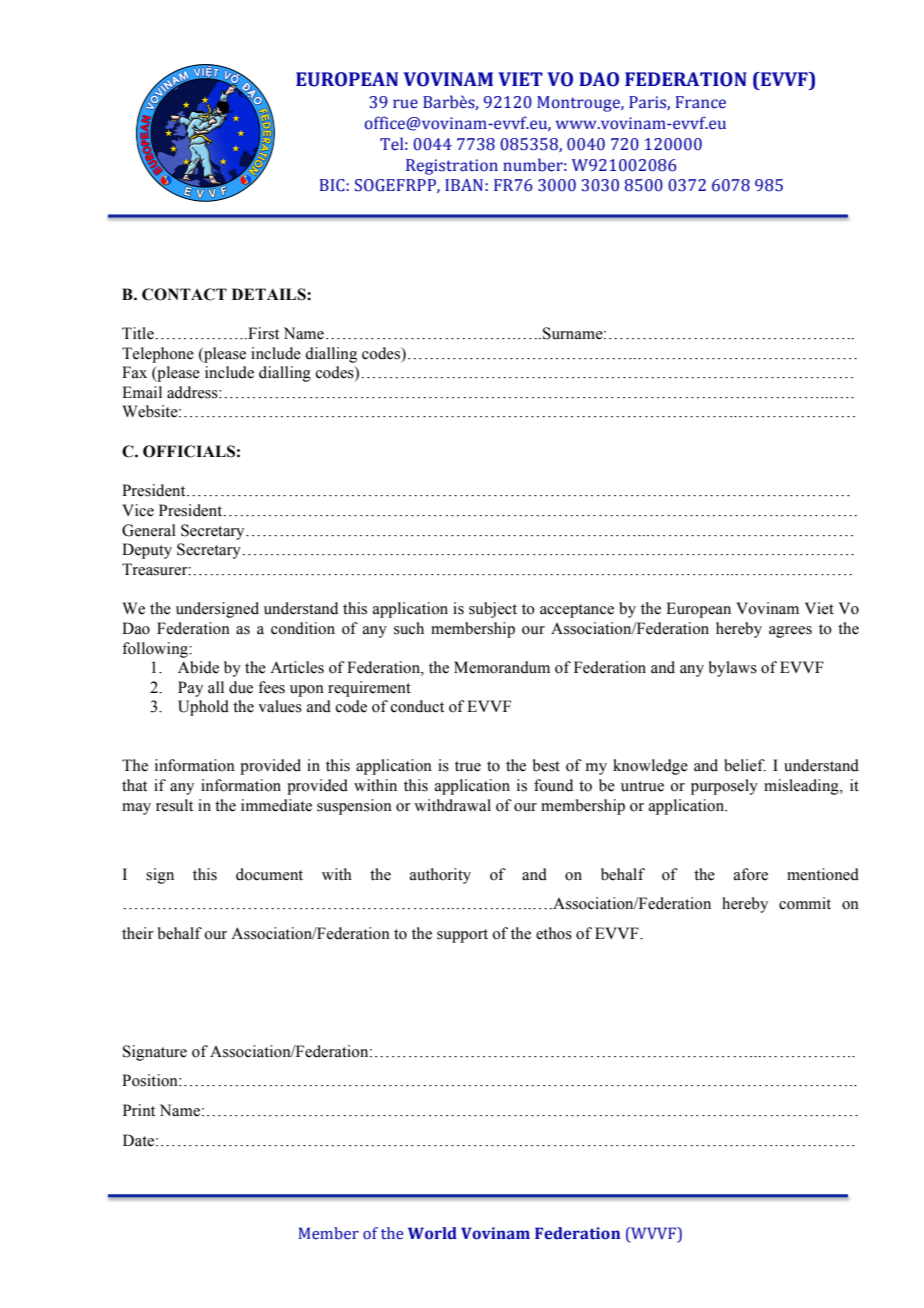 The width and height of the document is (924, 1308). I want to click on conduct, so click(417, 706).
